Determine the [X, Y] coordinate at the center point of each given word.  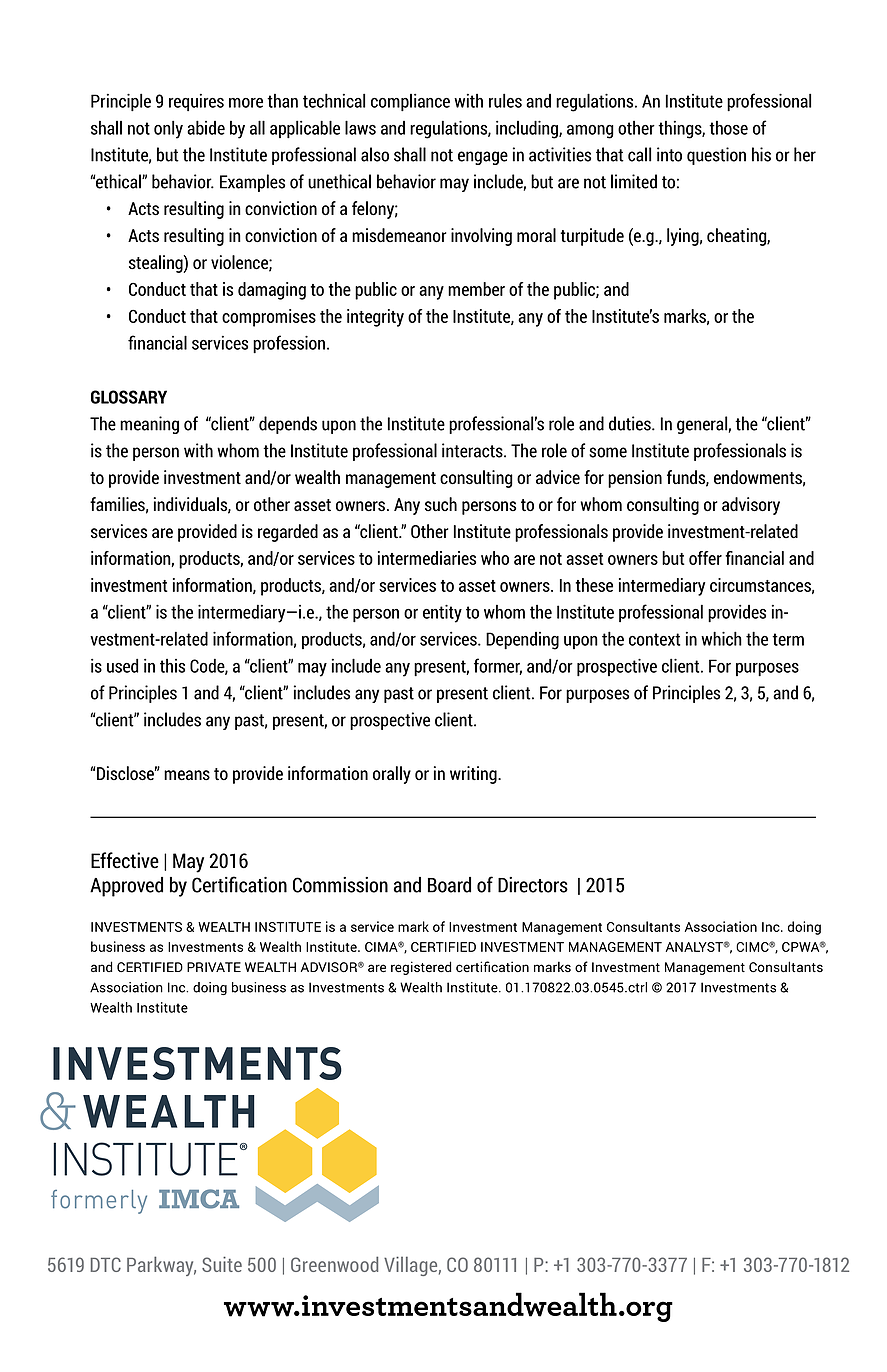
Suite [222, 1264]
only [168, 129]
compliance [410, 102]
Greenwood [334, 1264]
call [639, 154]
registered [421, 968]
